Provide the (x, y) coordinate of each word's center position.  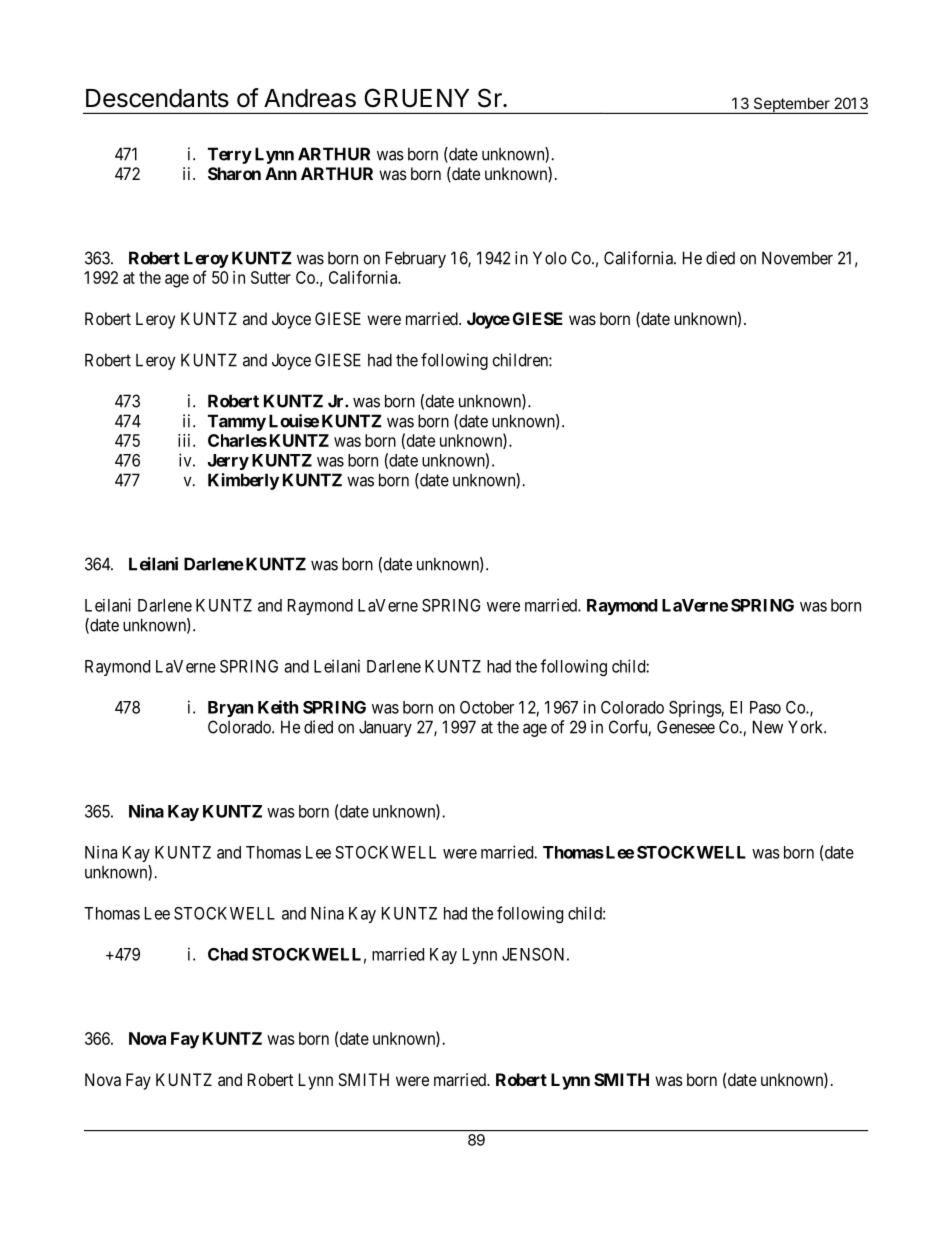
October (487, 707)
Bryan (230, 709)
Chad (228, 954)
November (797, 258)
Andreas (310, 98)
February (416, 259)
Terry (230, 155)
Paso (765, 707)
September (791, 105)
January (385, 728)
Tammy (237, 422)
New (768, 727)
